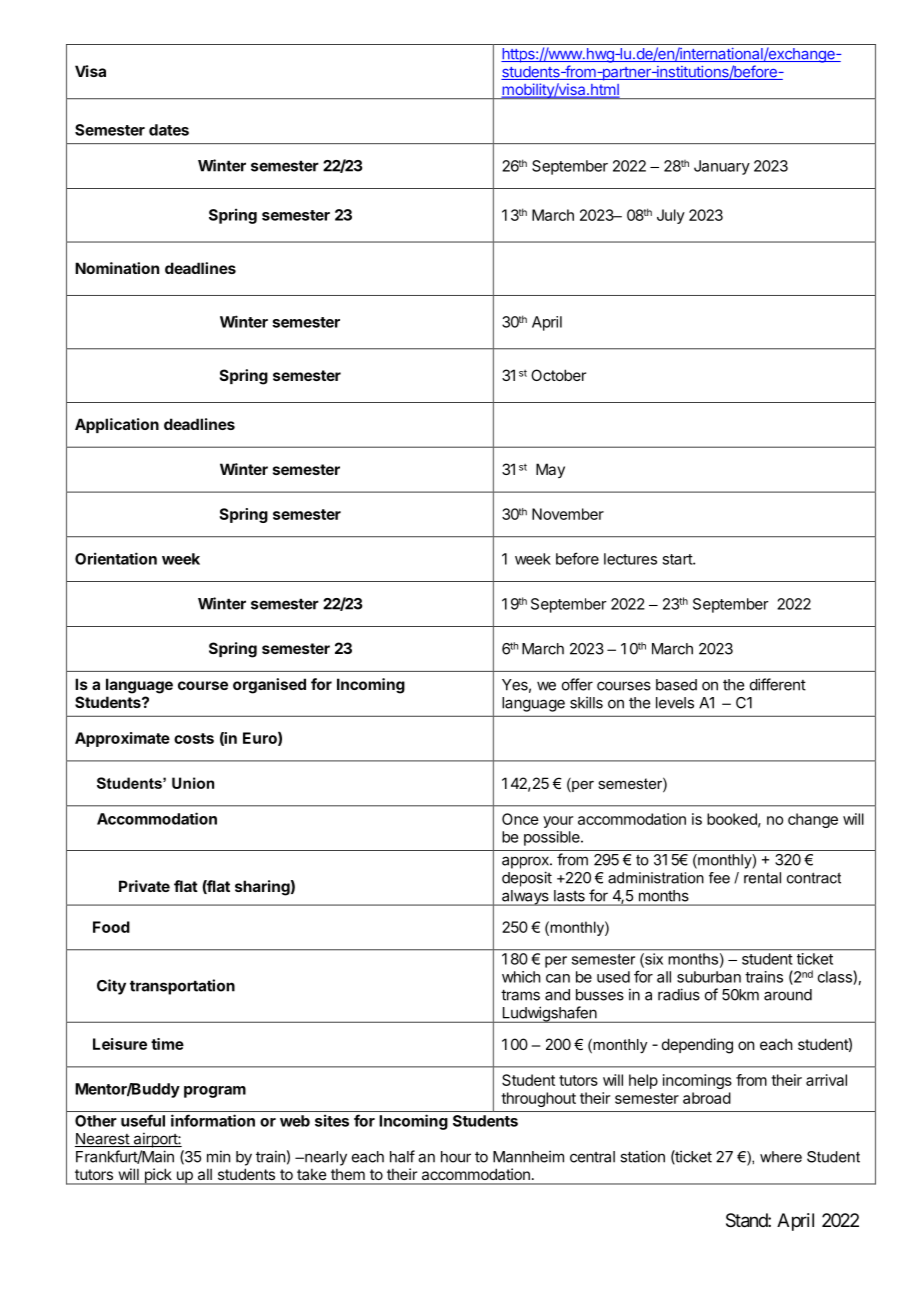 The height and width of the image is (1308, 924). What do you see at coordinates (169, 130) in the image?
I see `dates` at bounding box center [169, 130].
